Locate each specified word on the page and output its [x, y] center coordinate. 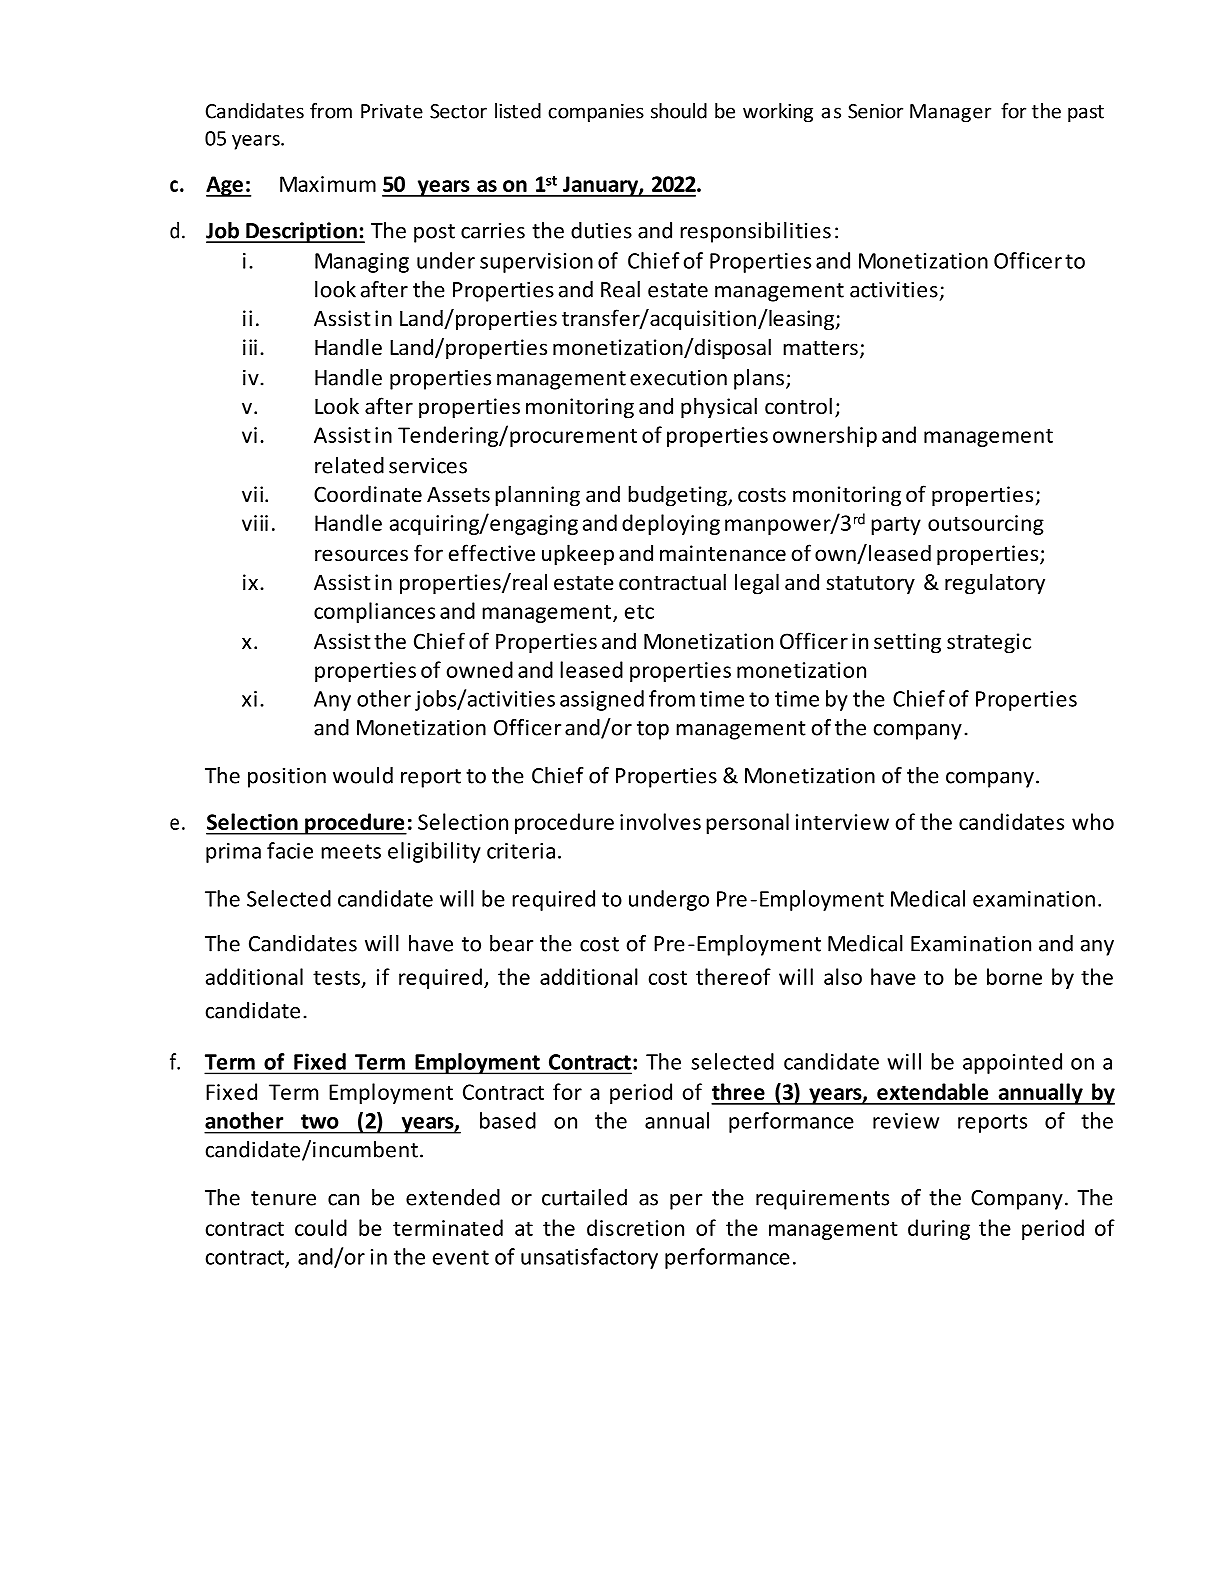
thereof [733, 976]
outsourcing [986, 525]
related [349, 465]
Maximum [328, 184]
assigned [602, 700]
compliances [374, 612]
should [679, 111]
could [321, 1227]
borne [1014, 976]
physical [719, 408]
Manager [950, 113]
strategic [989, 643]
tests [336, 977]
